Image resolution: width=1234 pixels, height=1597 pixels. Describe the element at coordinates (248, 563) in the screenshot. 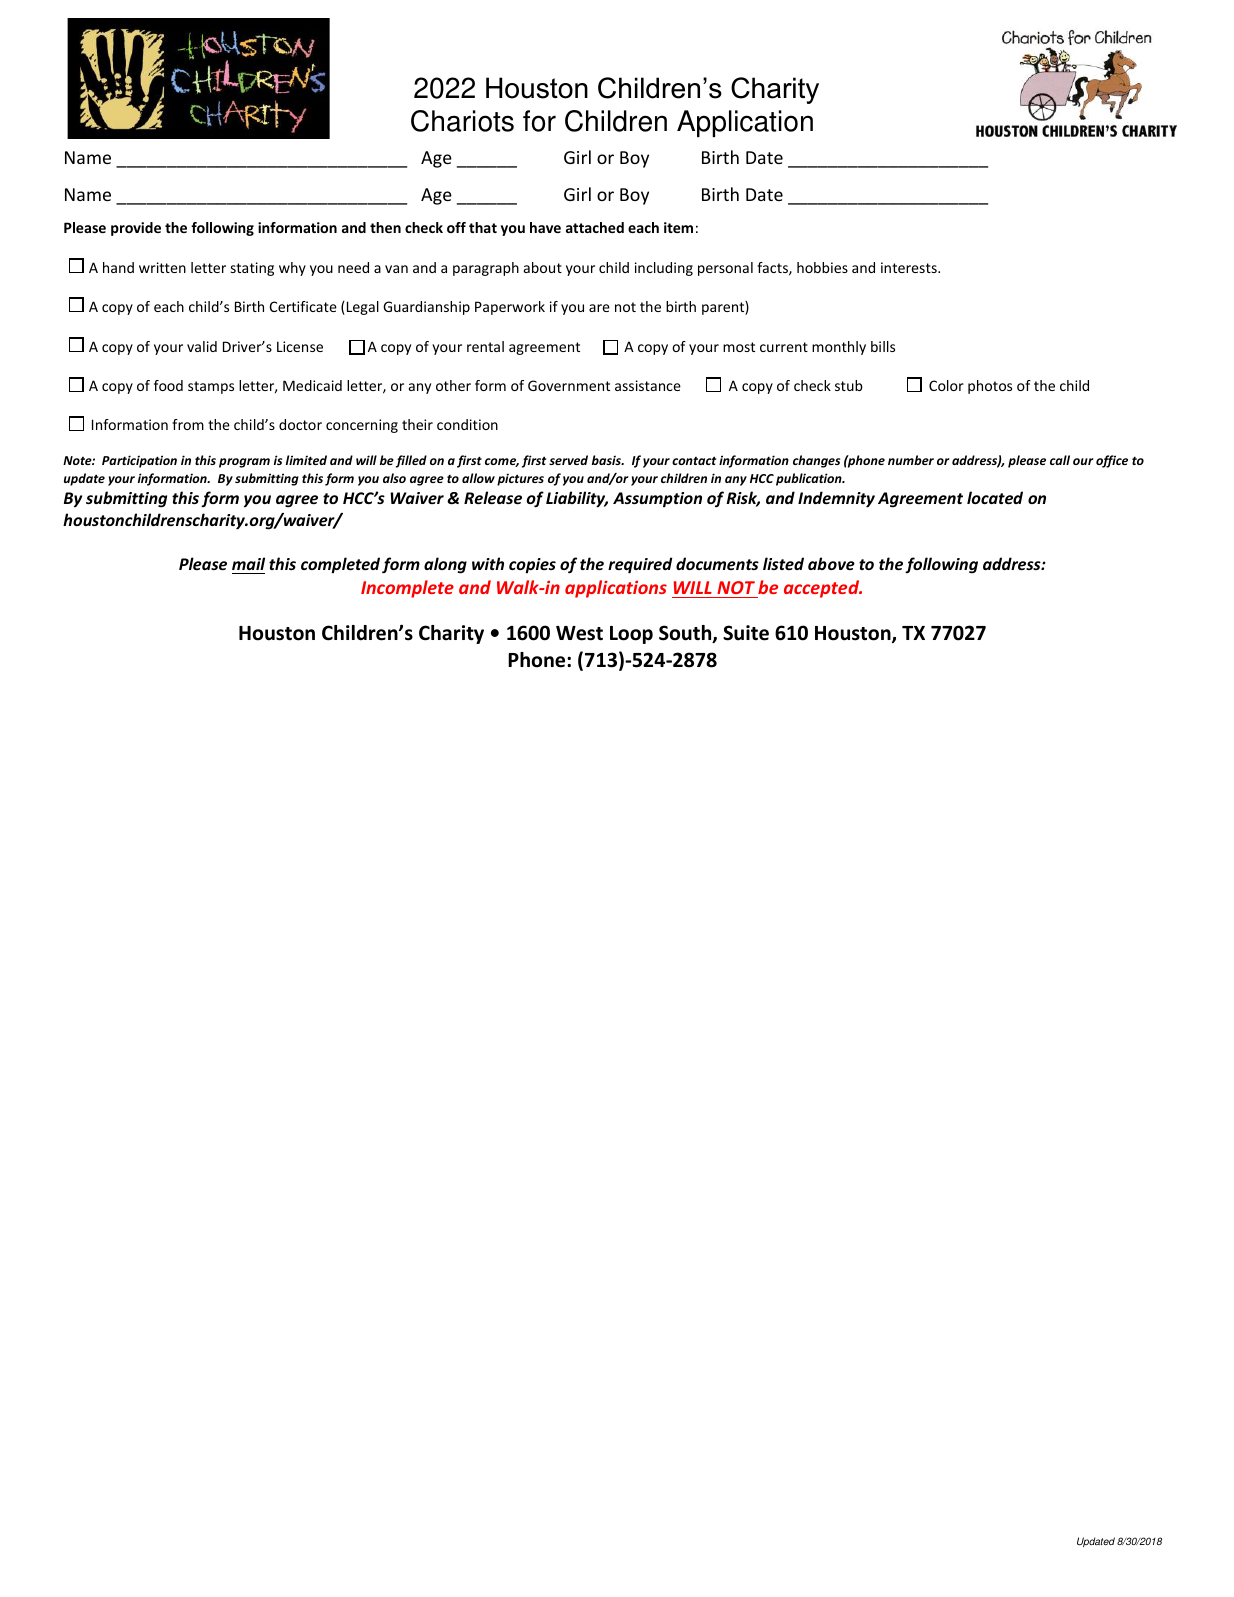

I see `mail` at that location.
